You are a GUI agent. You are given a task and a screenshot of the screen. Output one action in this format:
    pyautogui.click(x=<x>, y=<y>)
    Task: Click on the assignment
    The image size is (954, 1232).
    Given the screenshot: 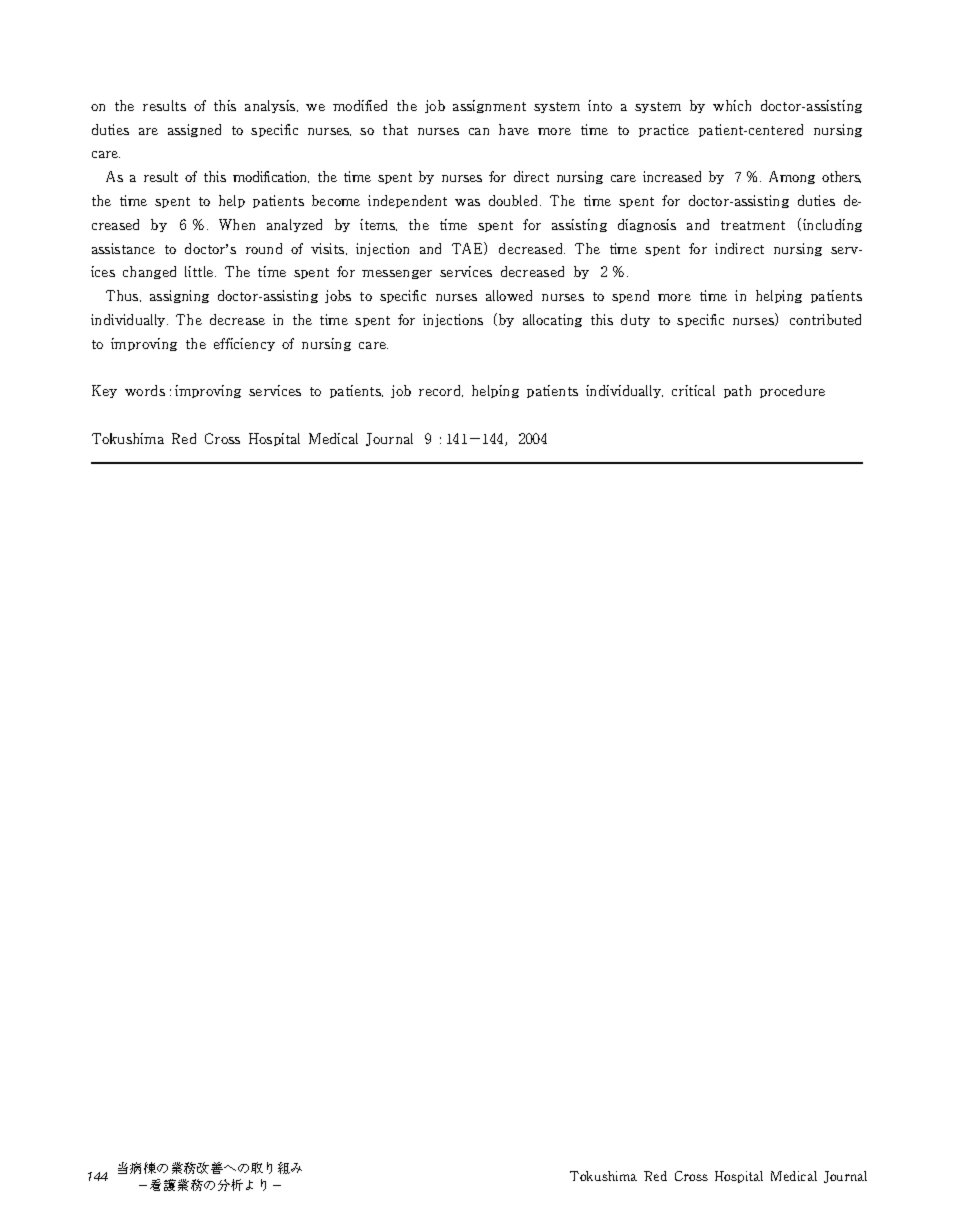 What is the action you would take?
    pyautogui.click(x=489, y=106)
